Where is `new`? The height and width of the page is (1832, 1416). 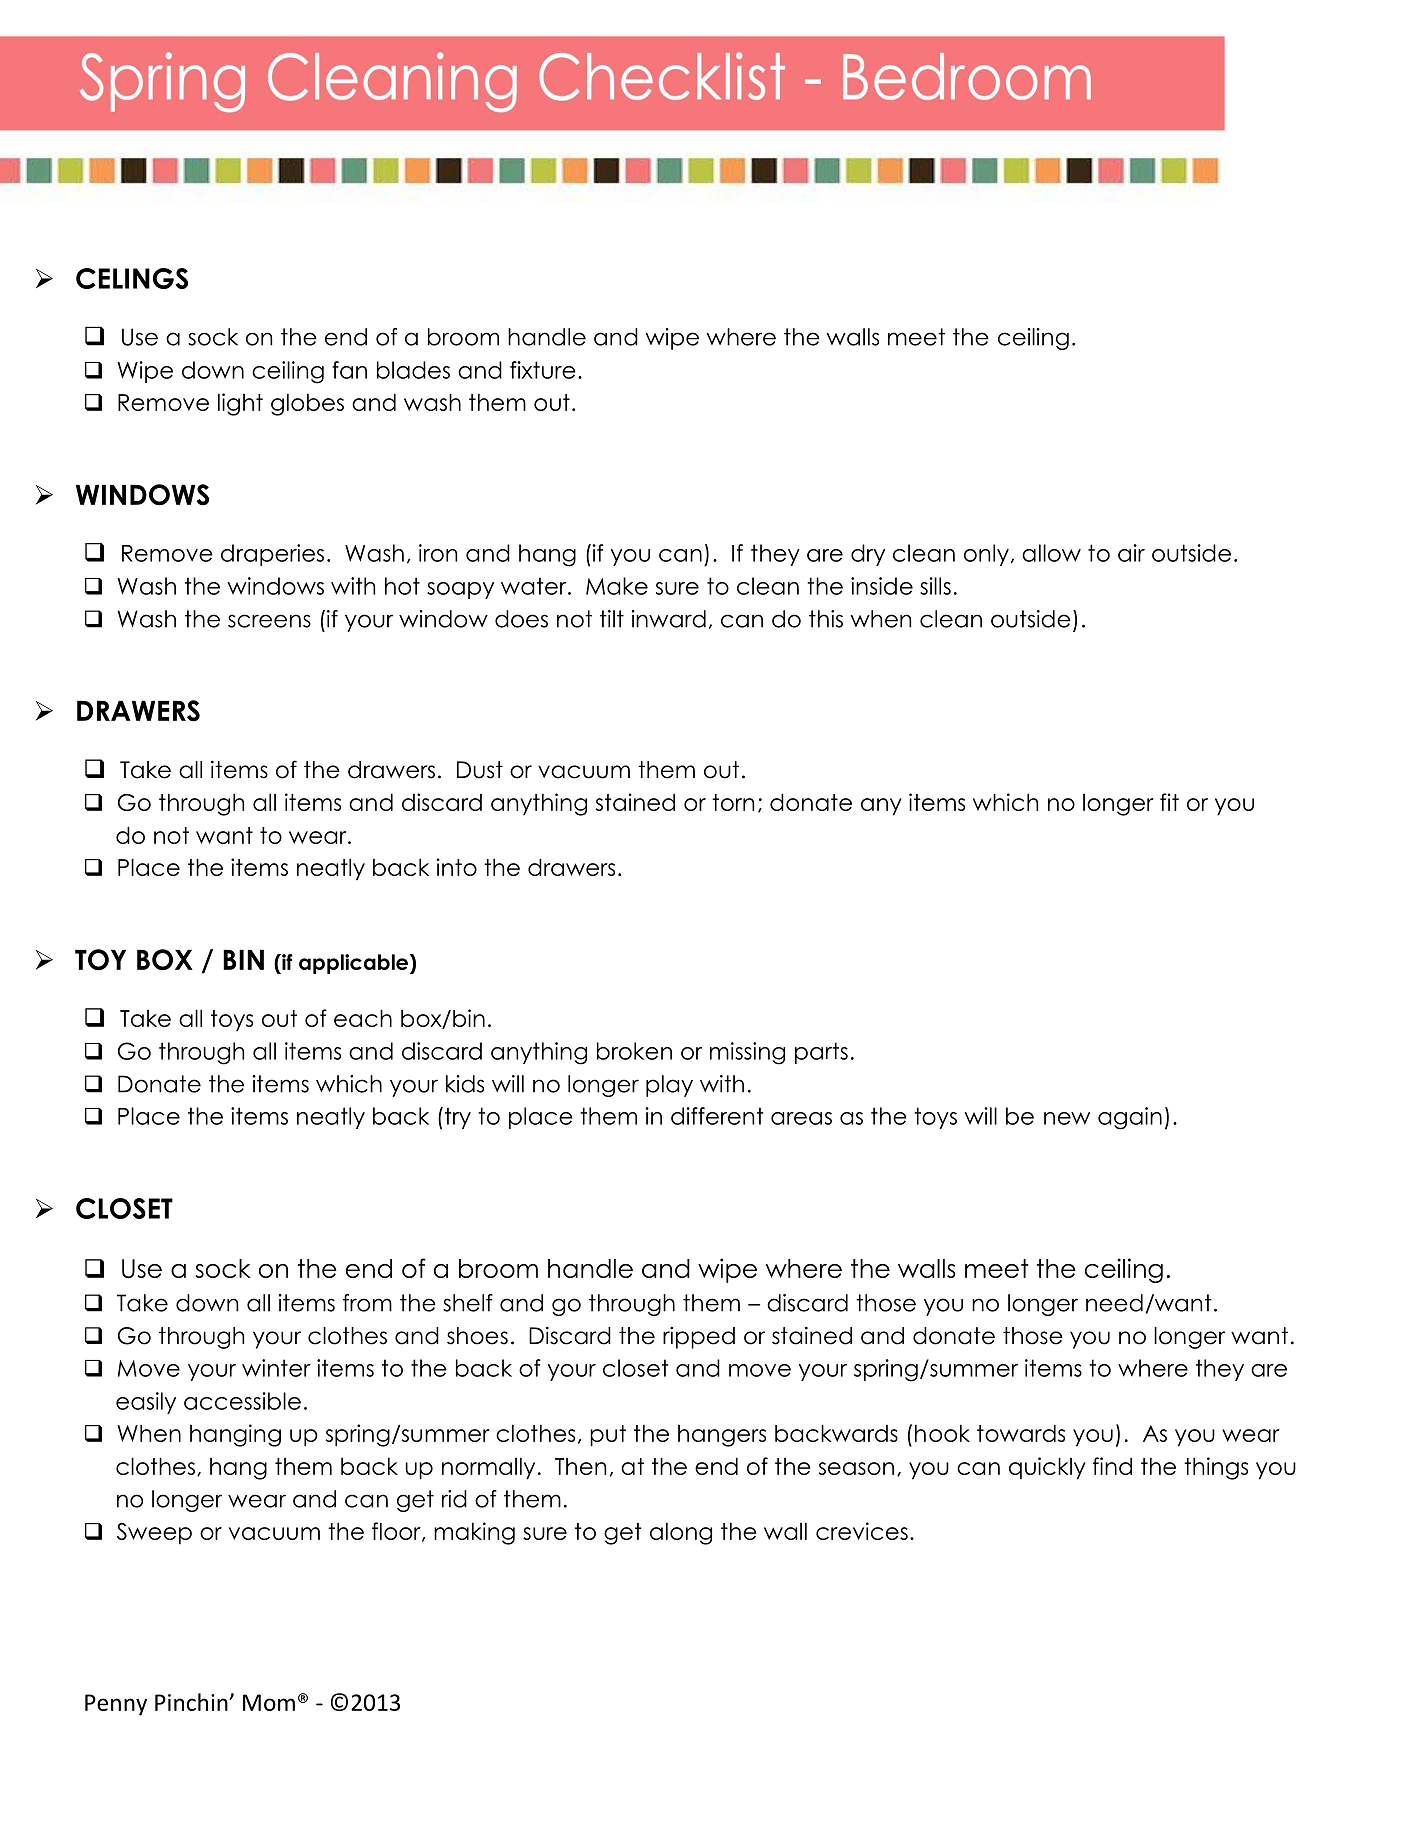 new is located at coordinates (1067, 1118).
